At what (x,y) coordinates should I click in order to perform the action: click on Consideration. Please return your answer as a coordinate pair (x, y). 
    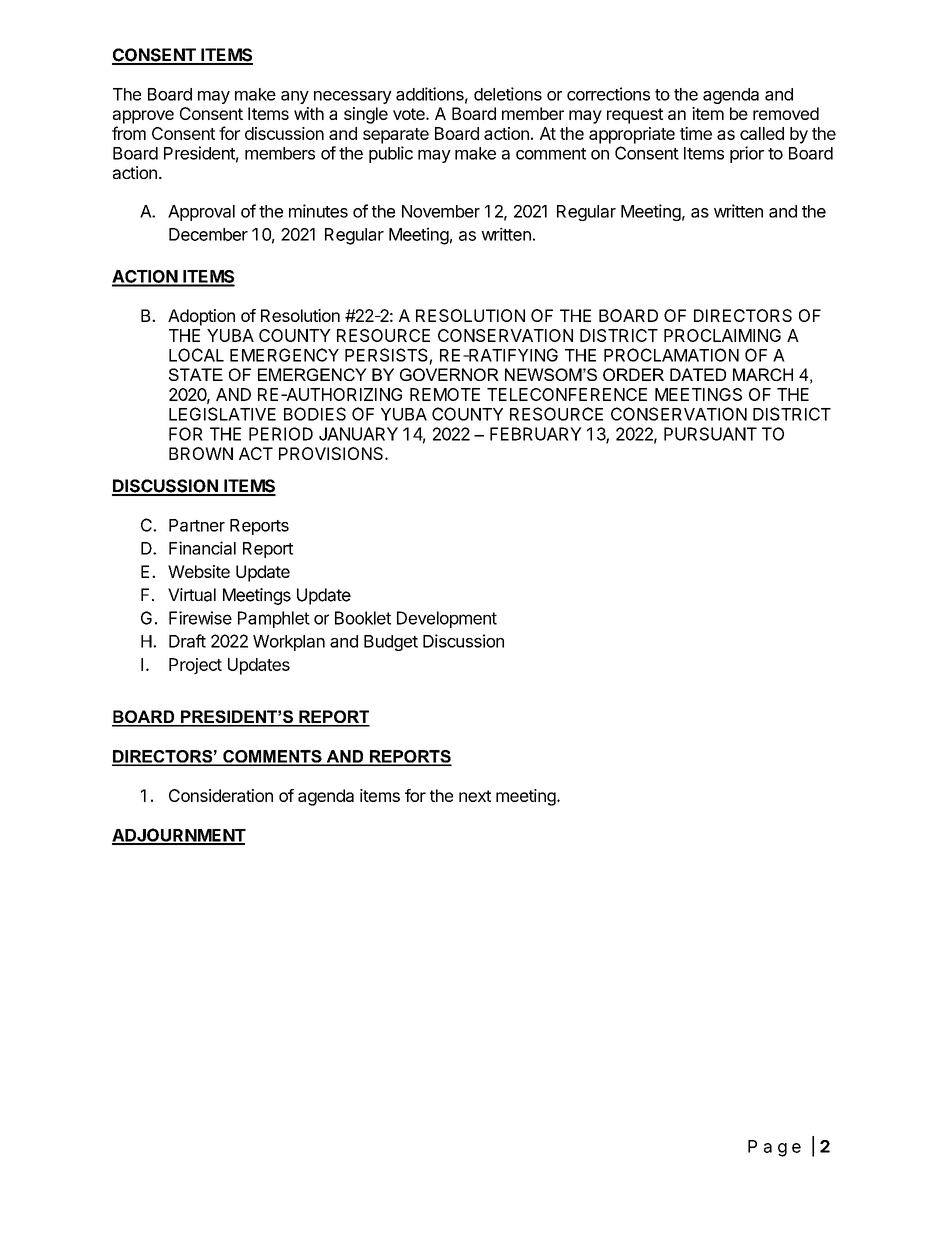
    Looking at the image, I should click on (221, 795).
